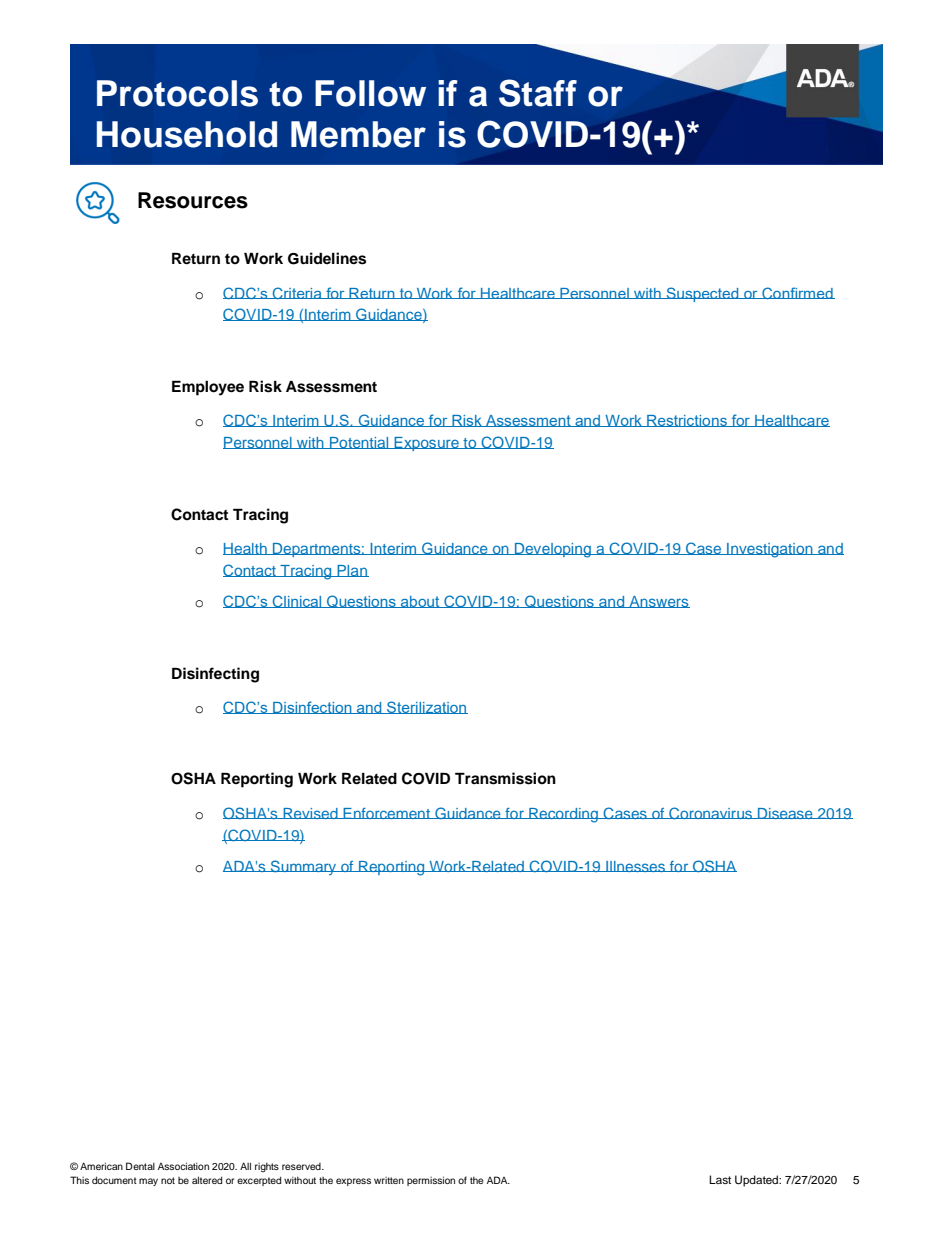 The height and width of the document is (1233, 952). Describe the element at coordinates (538, 93) in the document. I see `Staff` at that location.
